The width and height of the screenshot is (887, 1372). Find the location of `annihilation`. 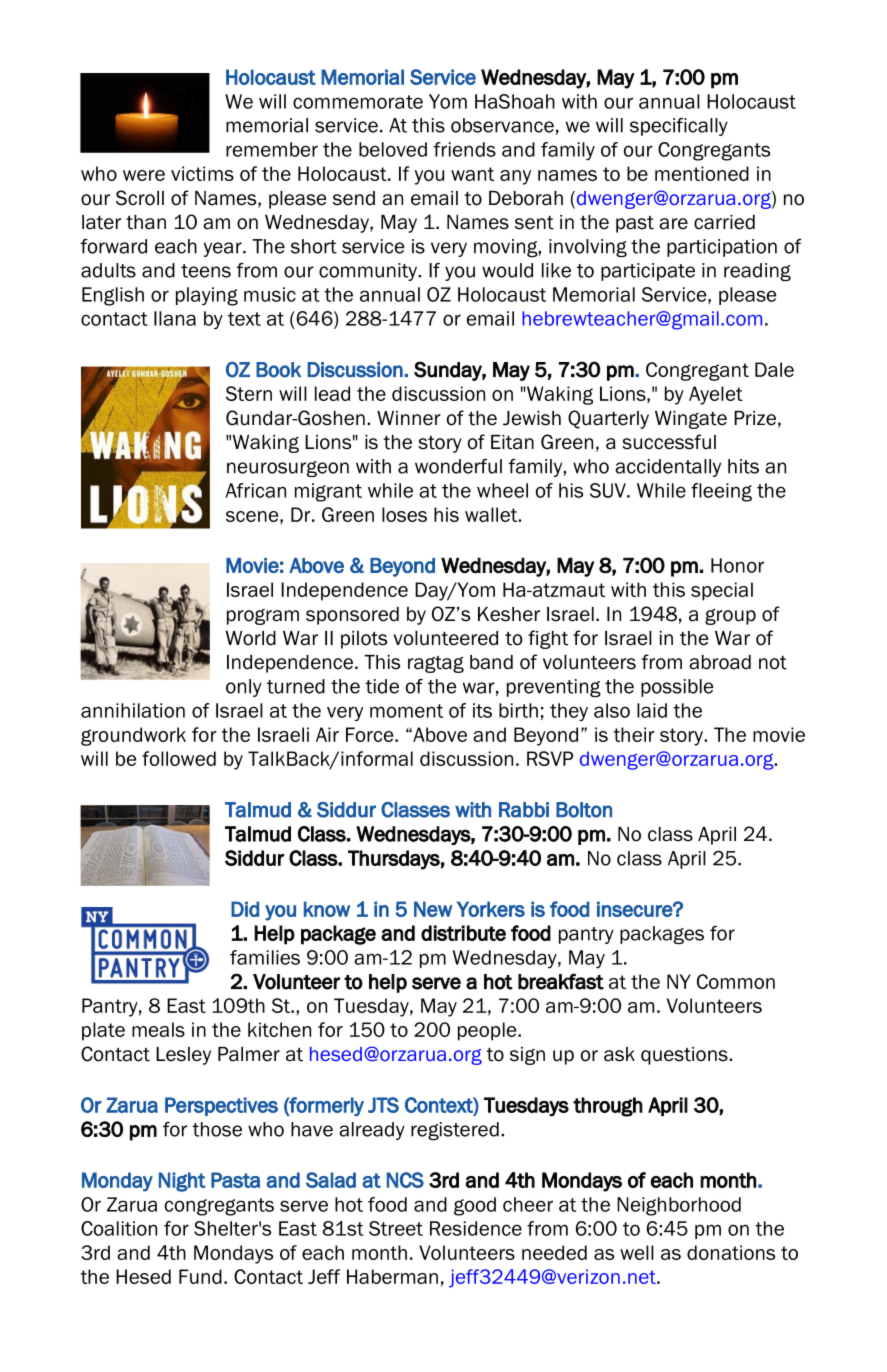

annihilation is located at coordinates (133, 710).
